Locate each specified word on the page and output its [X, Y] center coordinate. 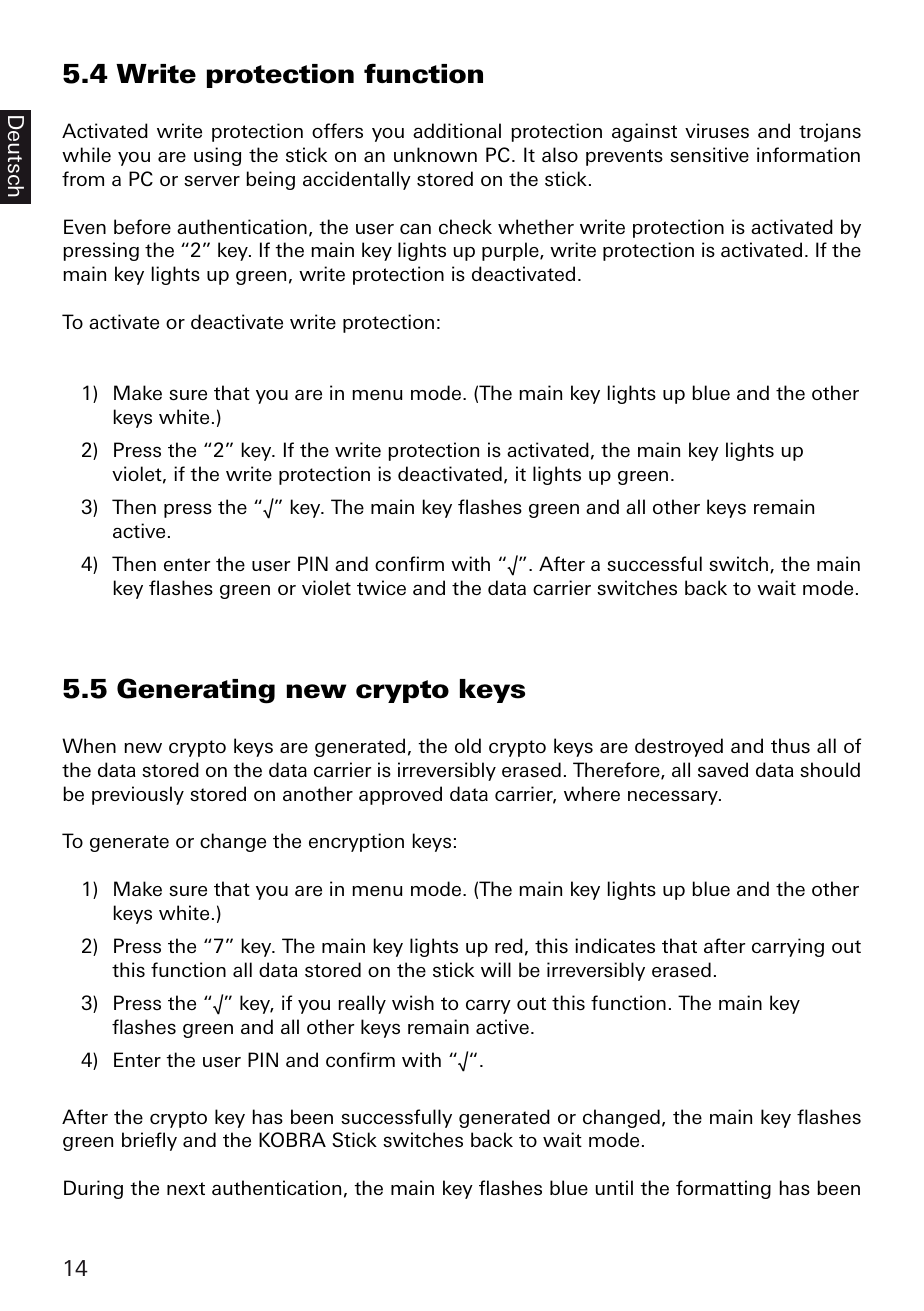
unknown [435, 154]
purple [511, 251]
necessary [674, 797]
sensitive [709, 154]
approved [400, 795]
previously [138, 795]
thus [790, 745]
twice [381, 587]
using [217, 156]
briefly [149, 1141]
